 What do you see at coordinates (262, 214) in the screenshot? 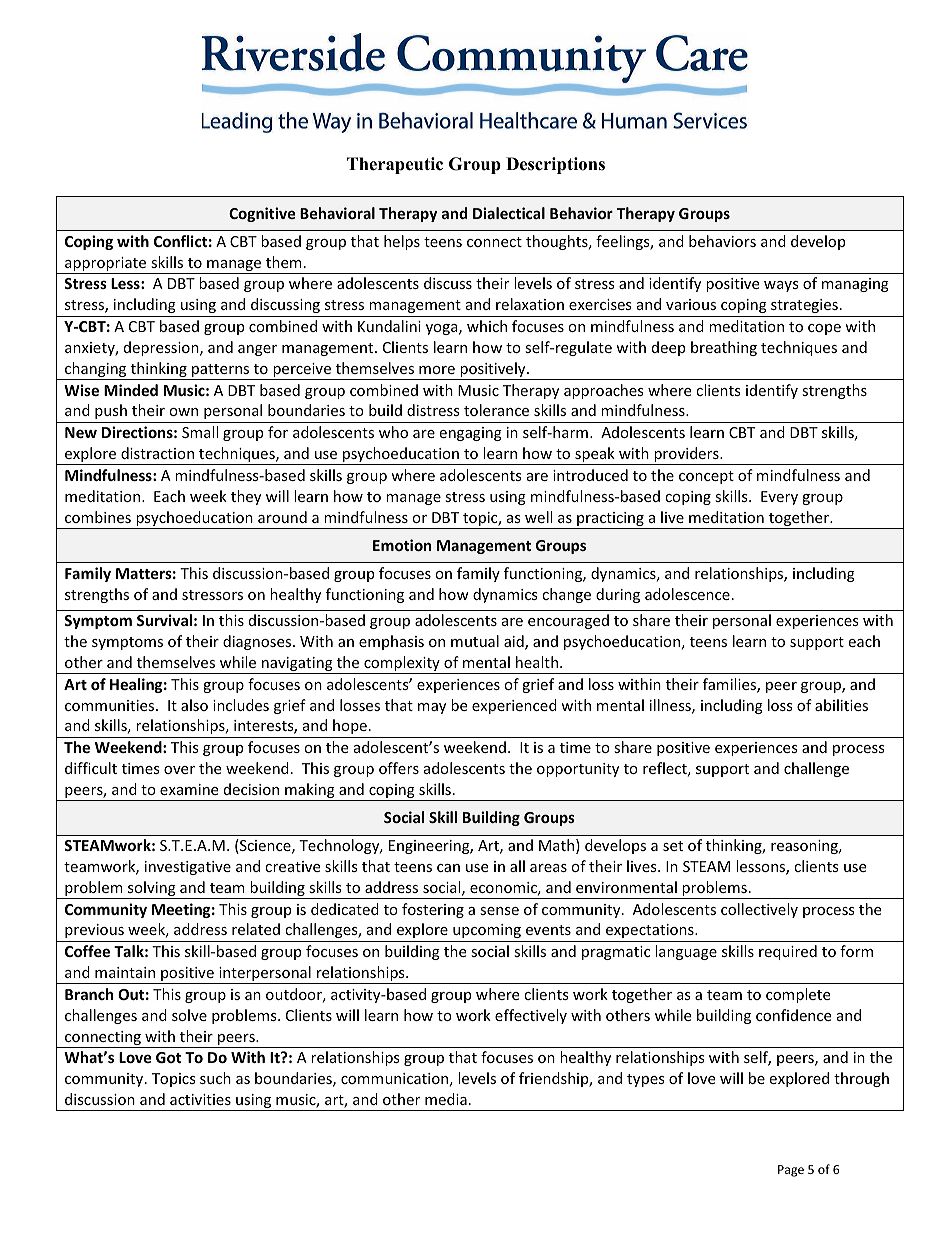
I see `Cognitive` at bounding box center [262, 214].
